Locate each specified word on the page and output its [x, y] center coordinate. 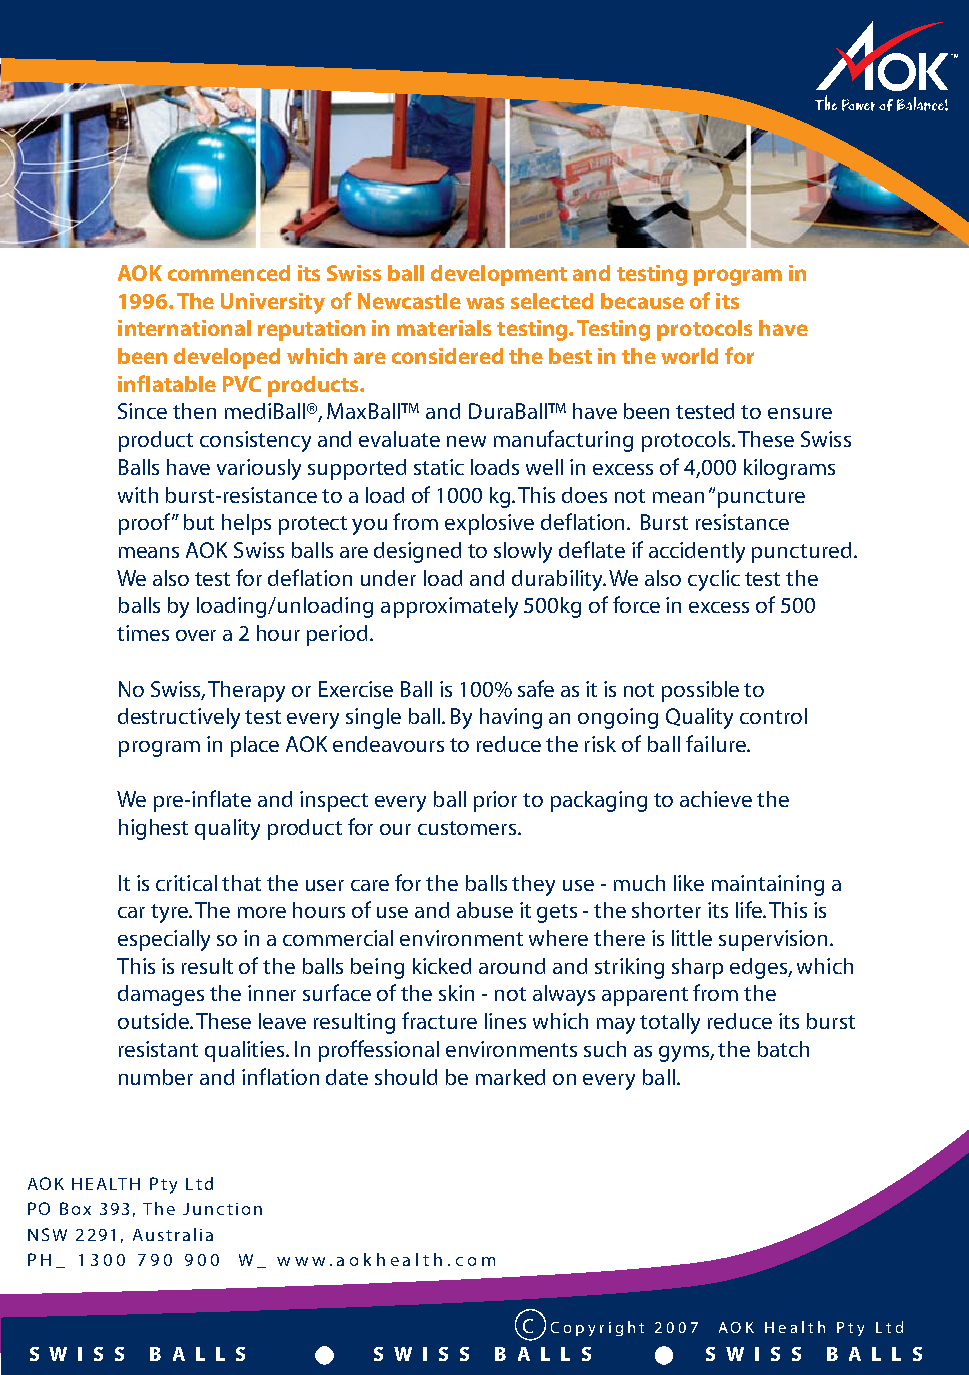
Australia [173, 1234]
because [642, 301]
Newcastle [409, 301]
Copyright [597, 1328]
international [184, 328]
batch [783, 1049]
